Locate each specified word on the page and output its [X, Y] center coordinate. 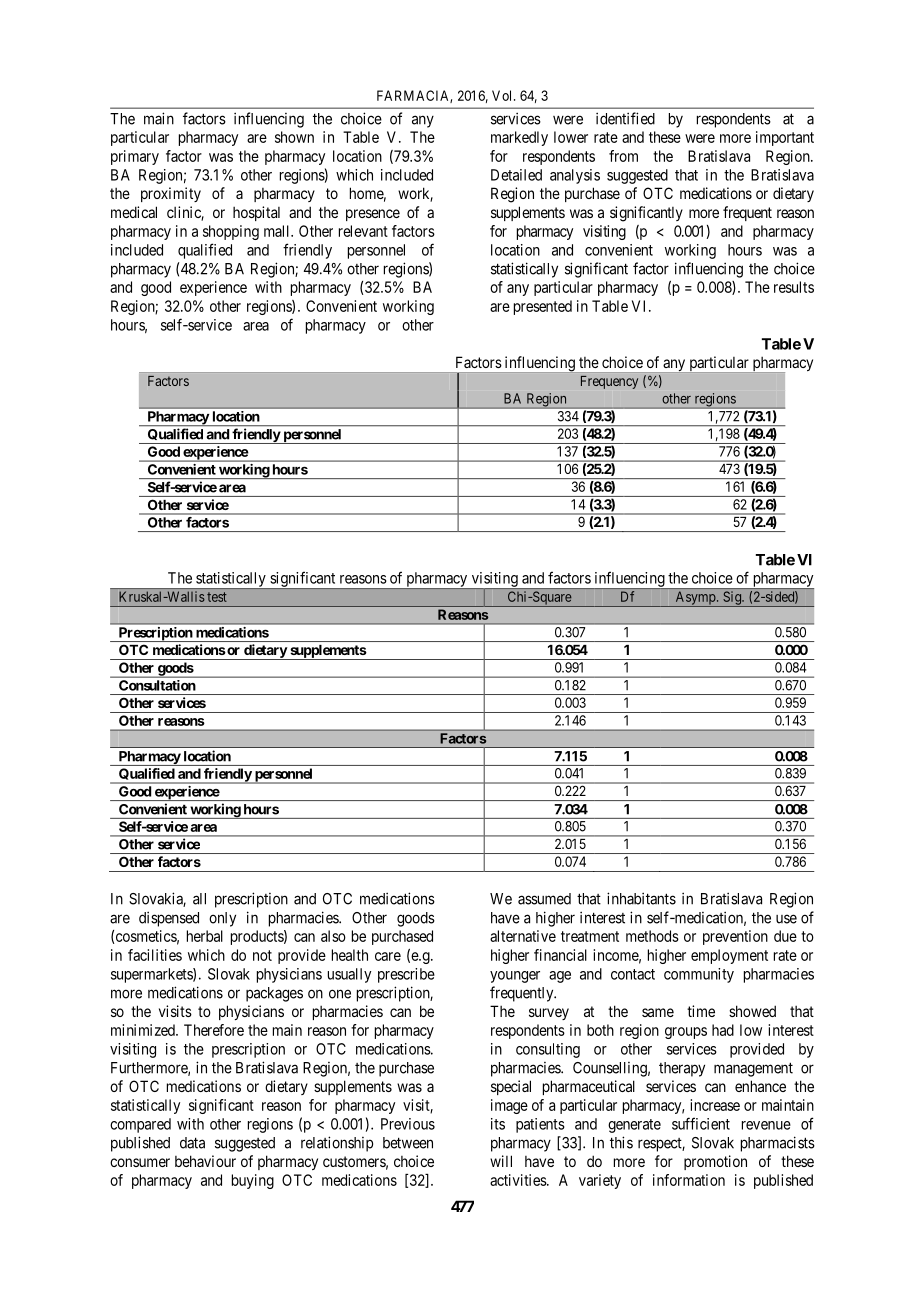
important [785, 138]
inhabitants [641, 898]
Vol [503, 95]
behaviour [205, 1161]
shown [294, 137]
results [794, 287]
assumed [544, 899]
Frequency [609, 382]
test [217, 597]
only [222, 919]
